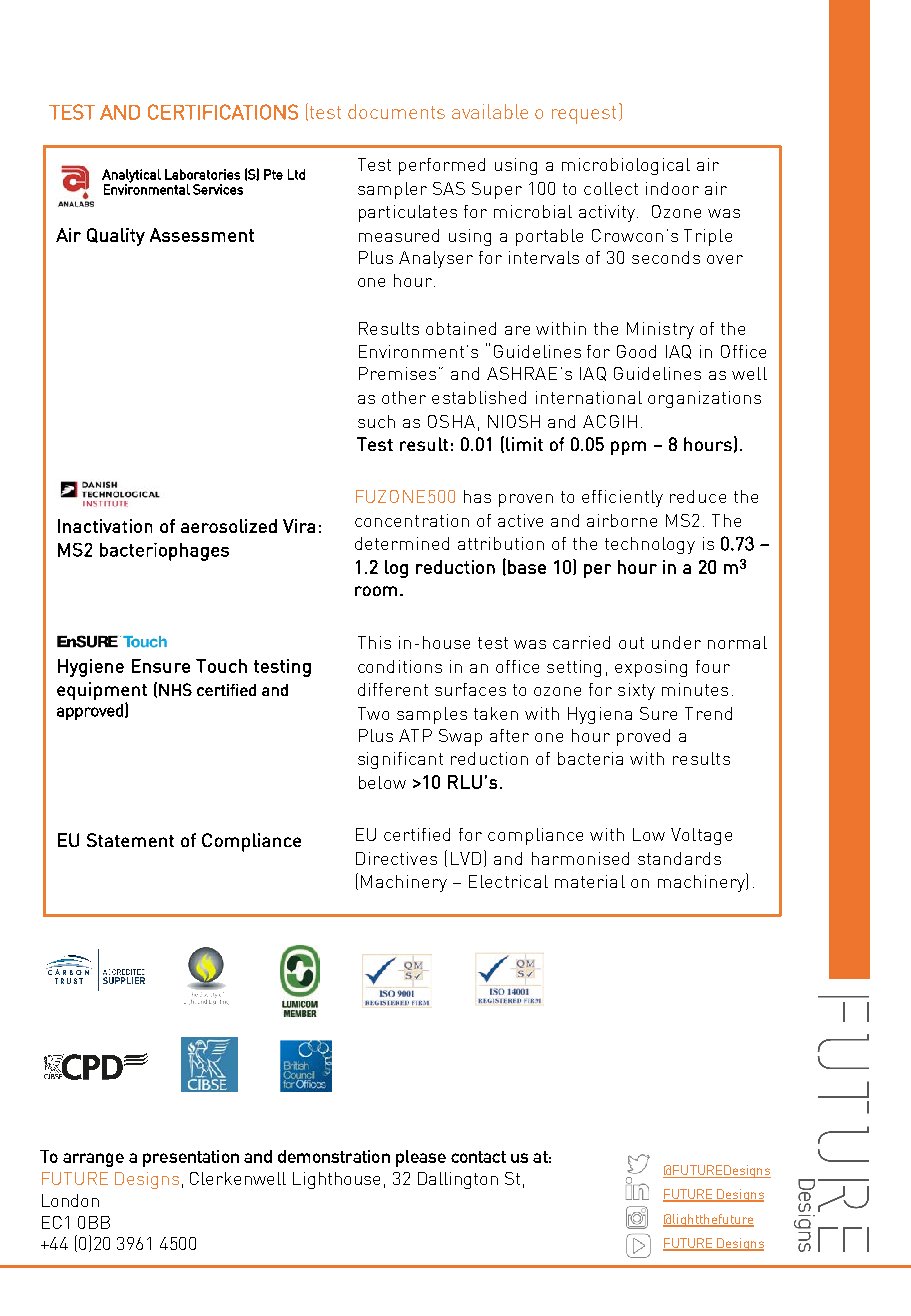 Image resolution: width=911 pixels, height=1316 pixels. I want to click on Directives, so click(396, 858).
